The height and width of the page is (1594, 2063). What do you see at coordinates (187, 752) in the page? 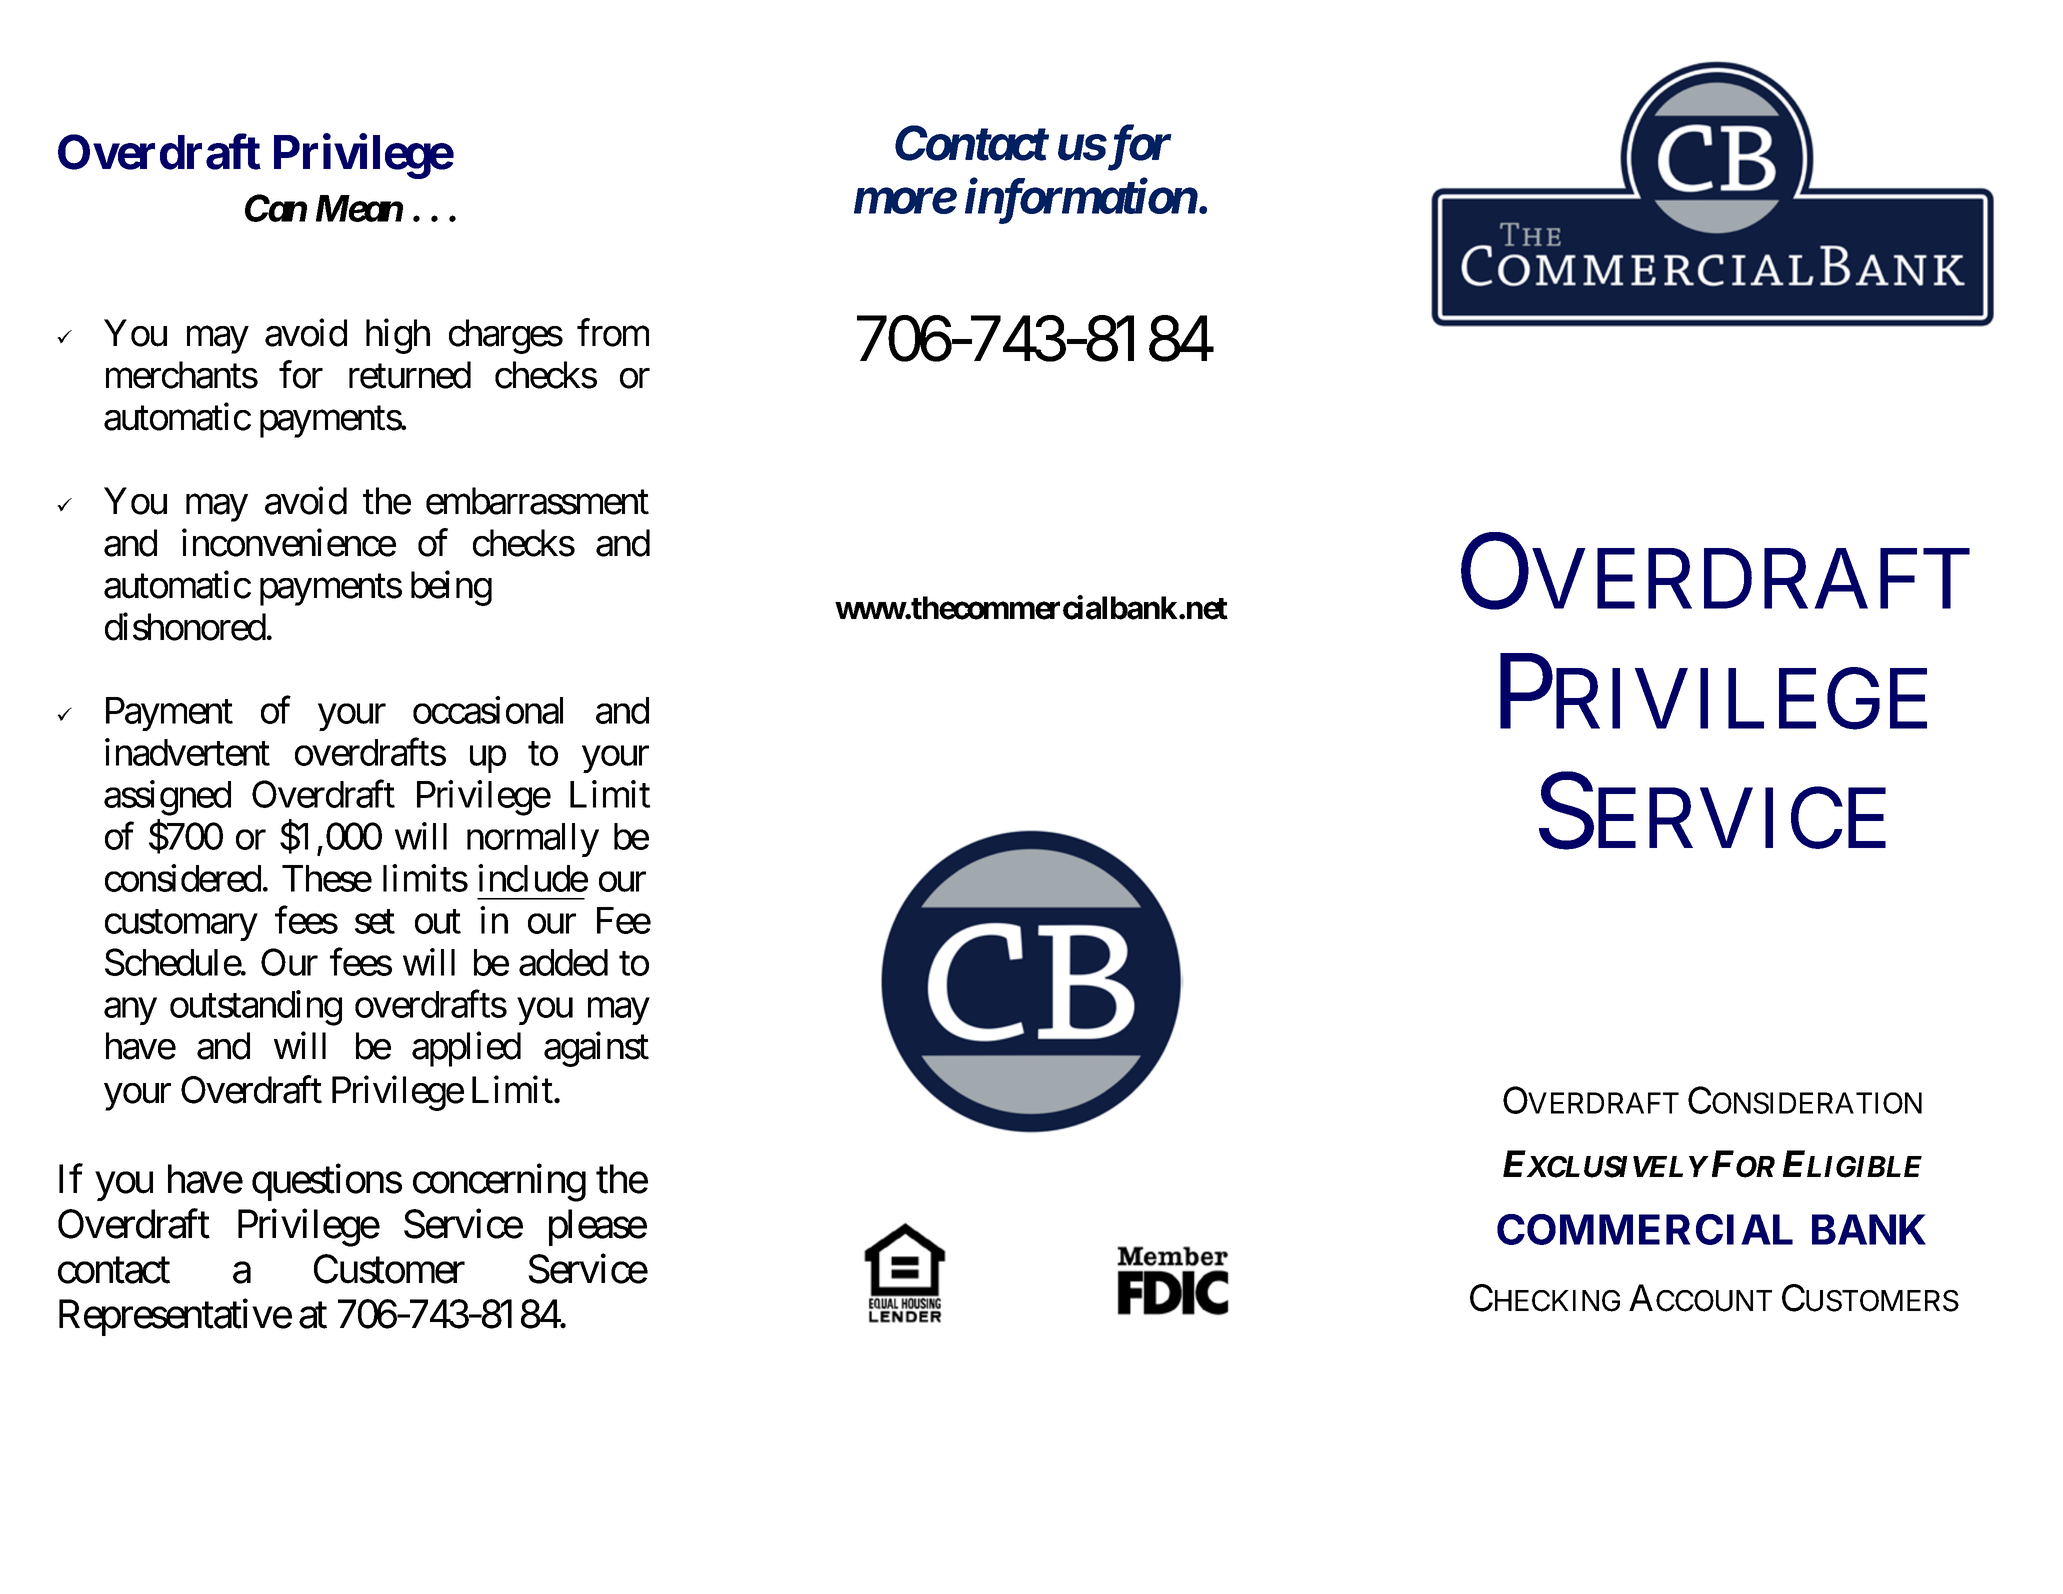
I see `inadvertent` at bounding box center [187, 752].
